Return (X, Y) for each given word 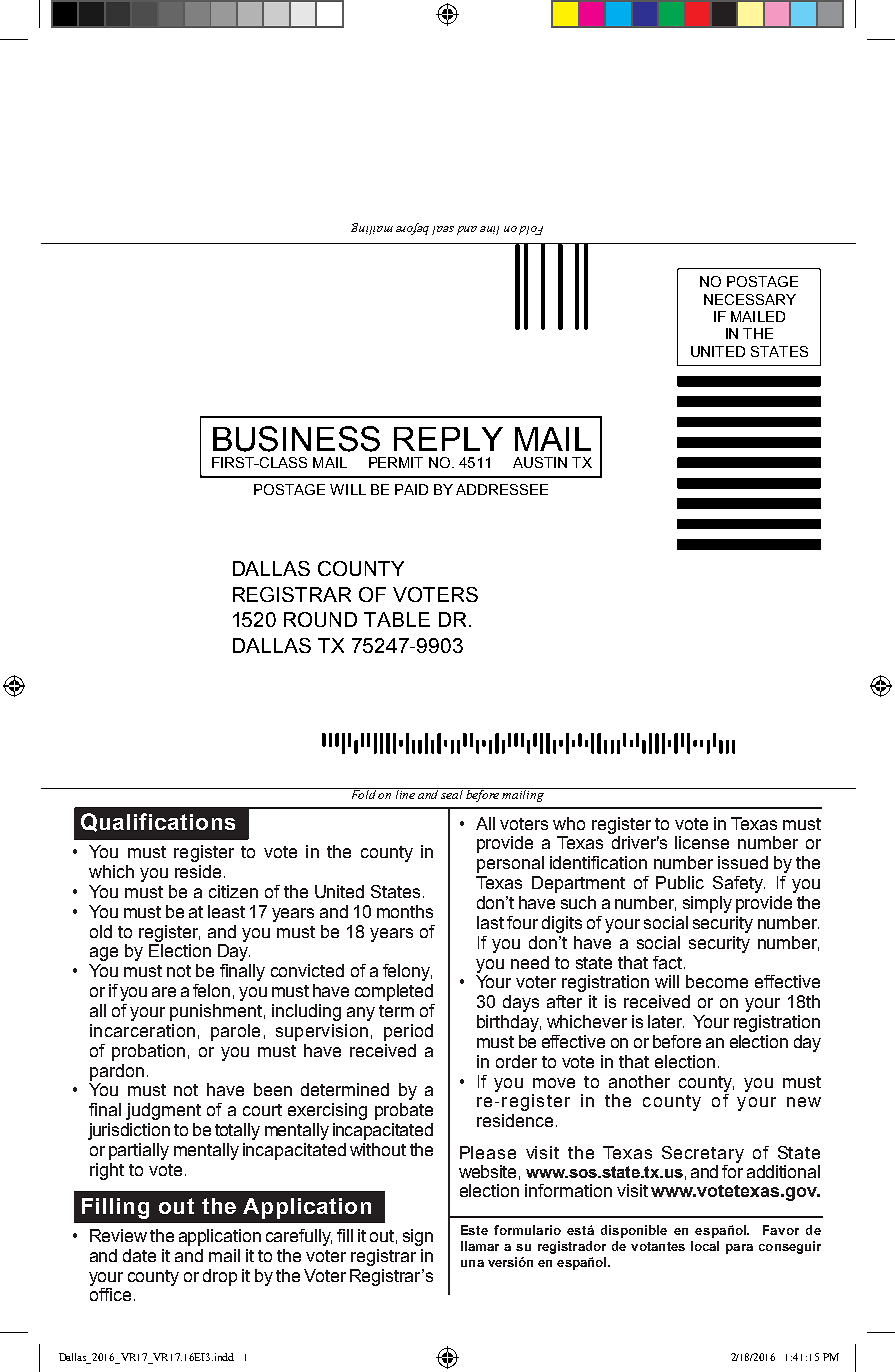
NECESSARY (750, 299)
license (702, 842)
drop (220, 1277)
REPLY (448, 439)
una (472, 1263)
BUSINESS (296, 439)
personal (510, 864)
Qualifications (158, 822)
